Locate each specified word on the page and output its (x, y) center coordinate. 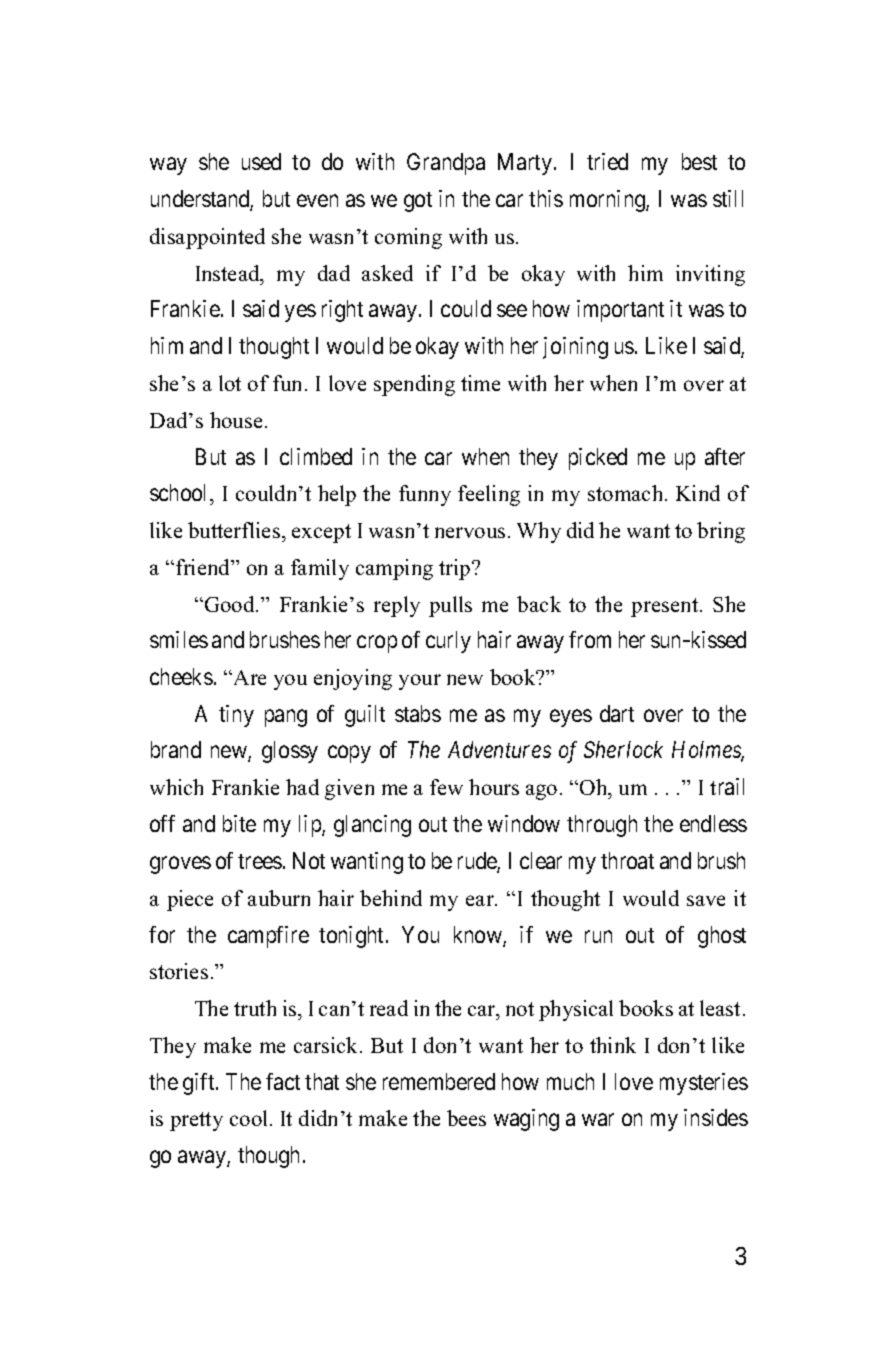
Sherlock (623, 749)
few (446, 787)
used (261, 161)
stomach (627, 493)
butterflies (235, 530)
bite (239, 823)
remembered (439, 1081)
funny (425, 495)
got (418, 202)
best (699, 161)
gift (200, 1084)
